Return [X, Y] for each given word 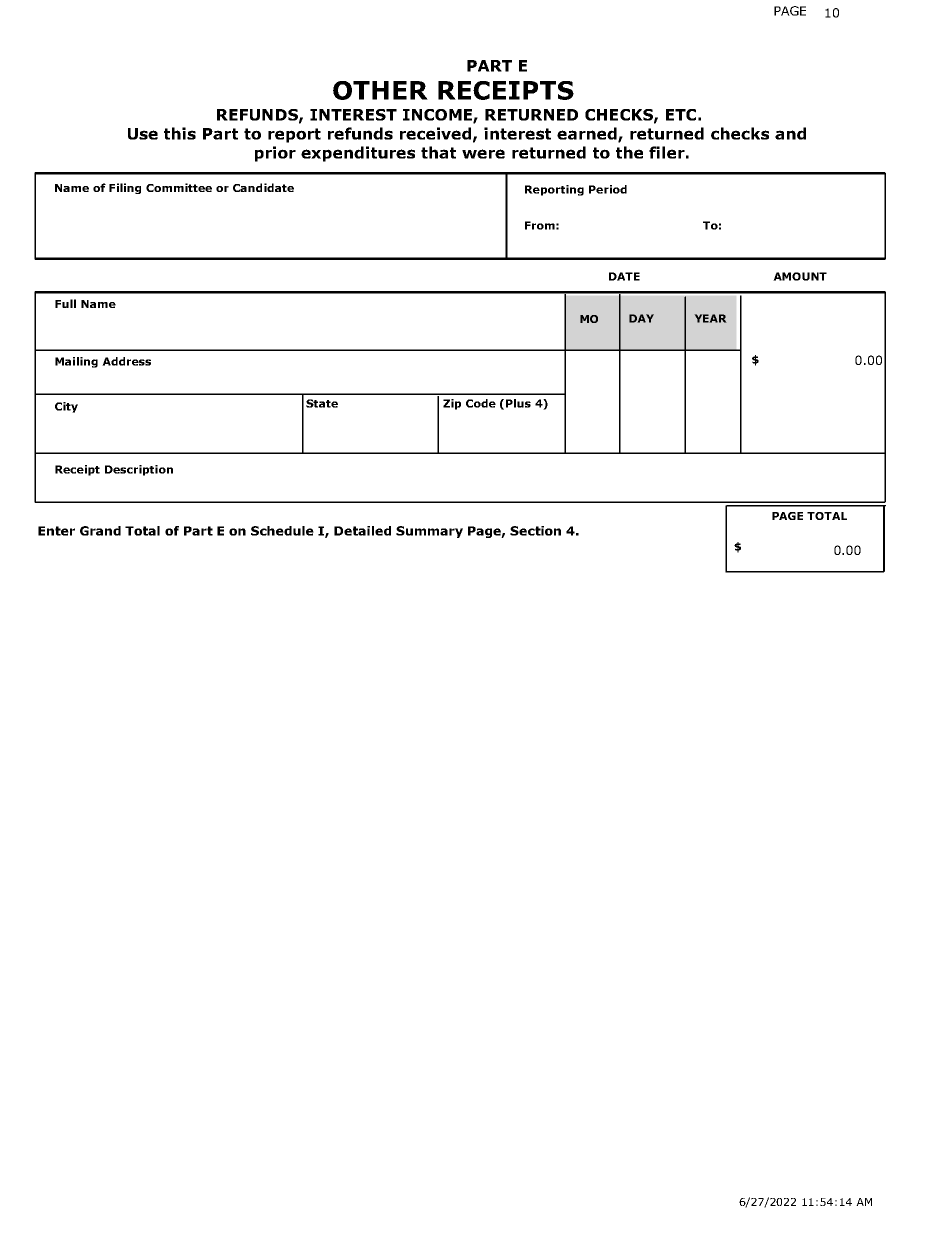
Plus [518, 403]
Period [608, 189]
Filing [125, 188]
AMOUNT [800, 276]
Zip [452, 404]
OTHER [380, 90]
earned [588, 134]
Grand [100, 531]
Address [126, 361]
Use [143, 134]
